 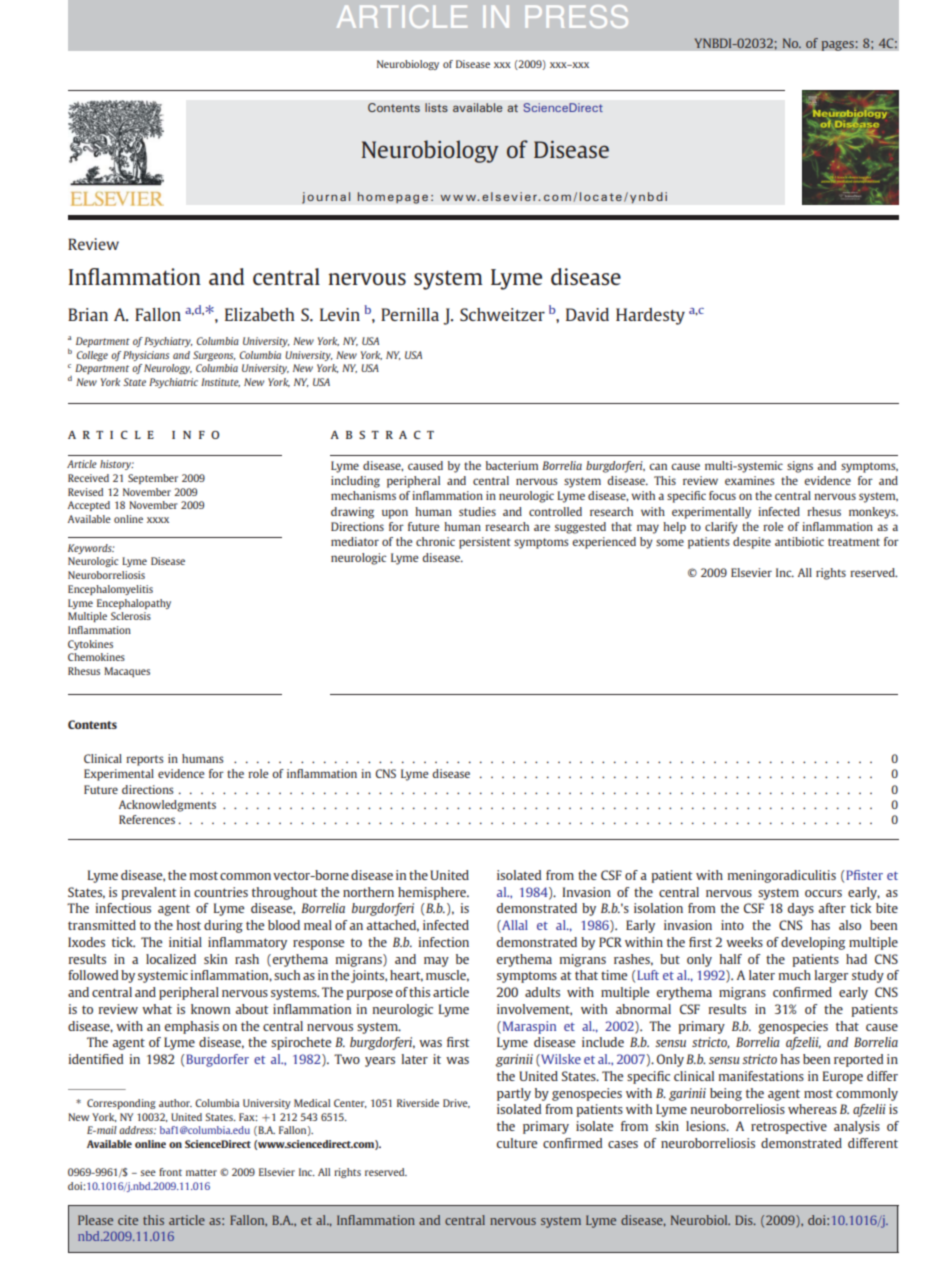 I want to click on antibiotic, so click(x=799, y=541).
